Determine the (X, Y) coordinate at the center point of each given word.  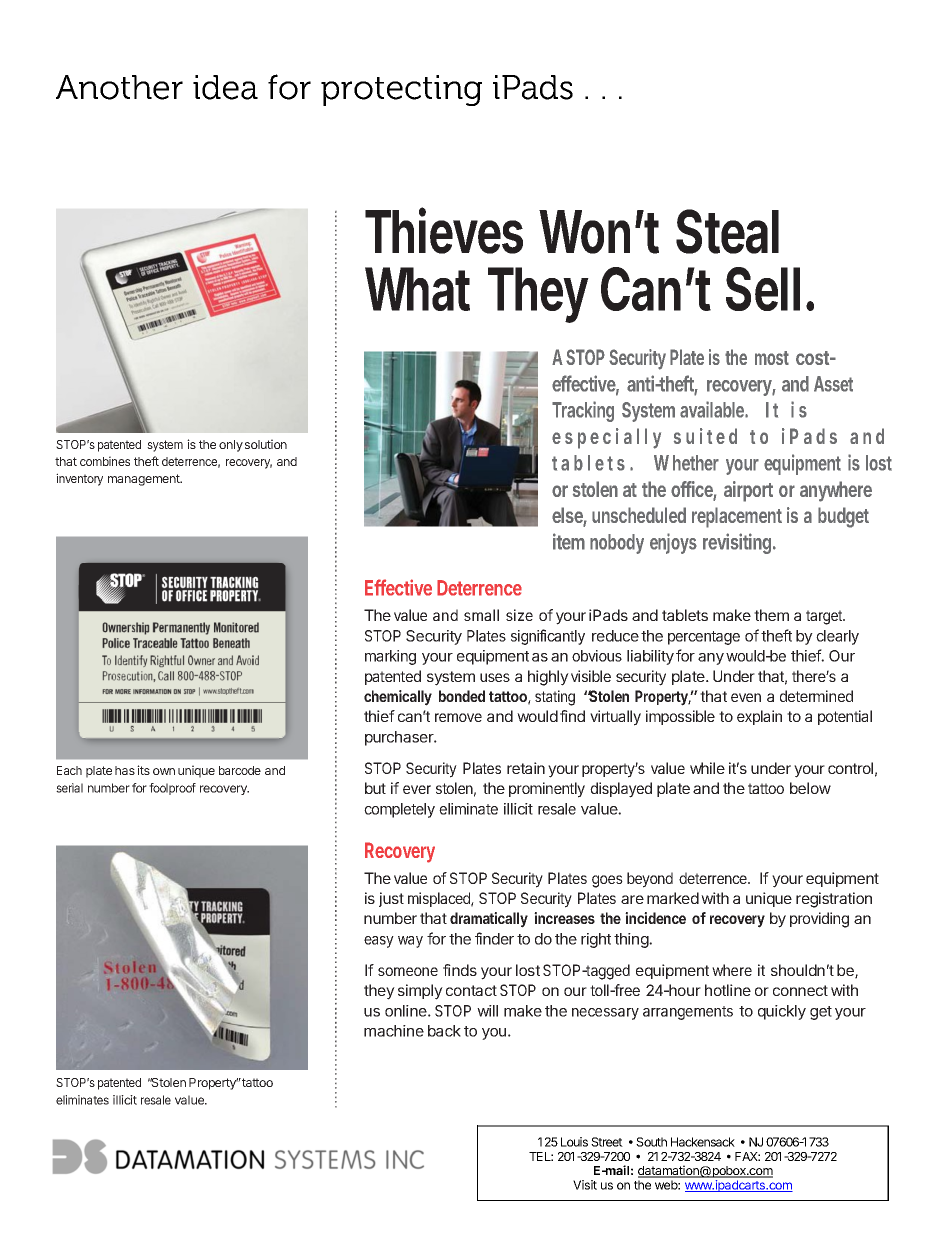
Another (119, 87)
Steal (727, 231)
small (481, 615)
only (231, 446)
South (651, 1142)
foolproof (172, 789)
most (772, 358)
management (145, 480)
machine (394, 1031)
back (444, 1031)
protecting (401, 90)
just (391, 899)
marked (673, 898)
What (417, 289)
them (771, 615)
